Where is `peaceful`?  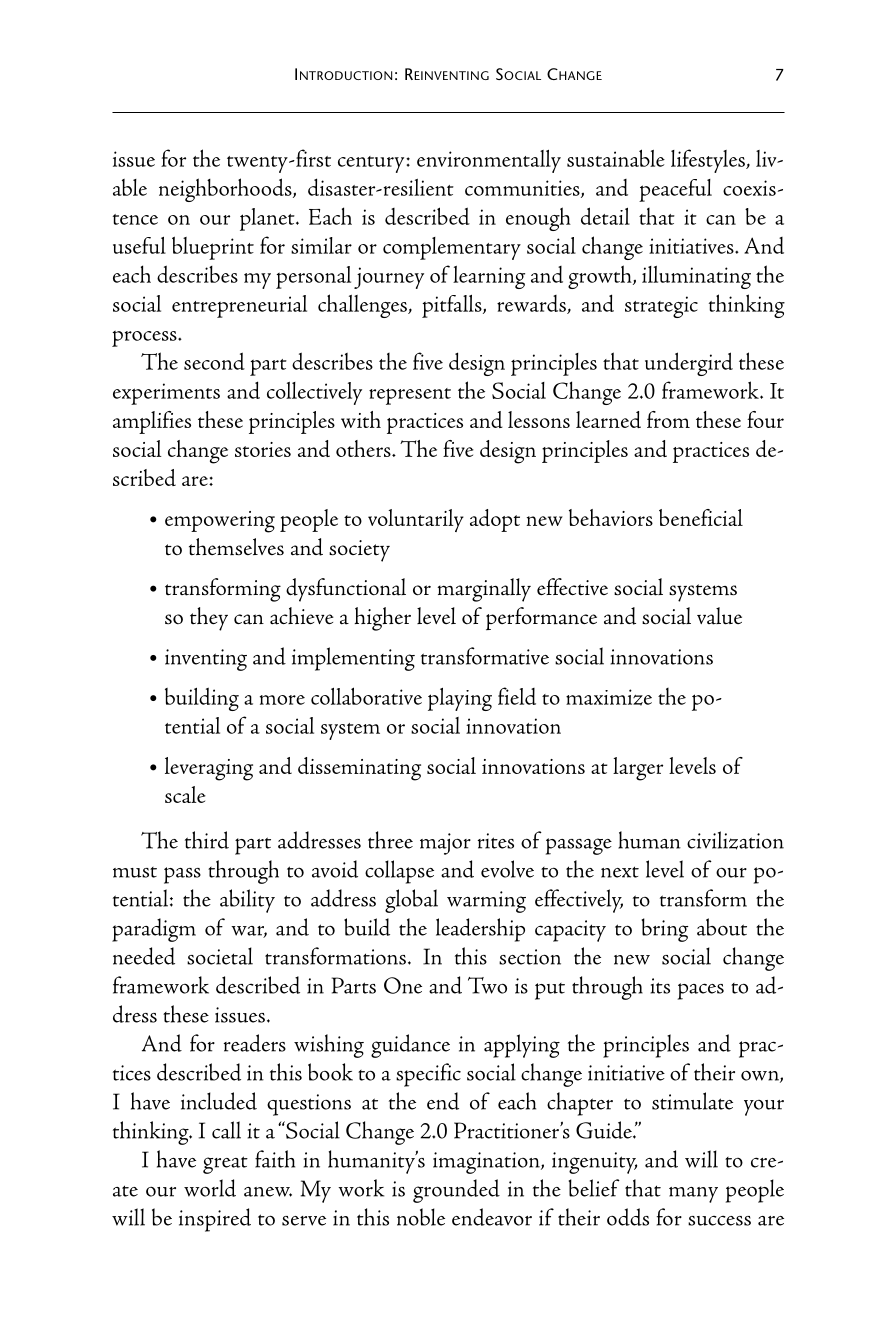 peaceful is located at coordinates (675, 190).
